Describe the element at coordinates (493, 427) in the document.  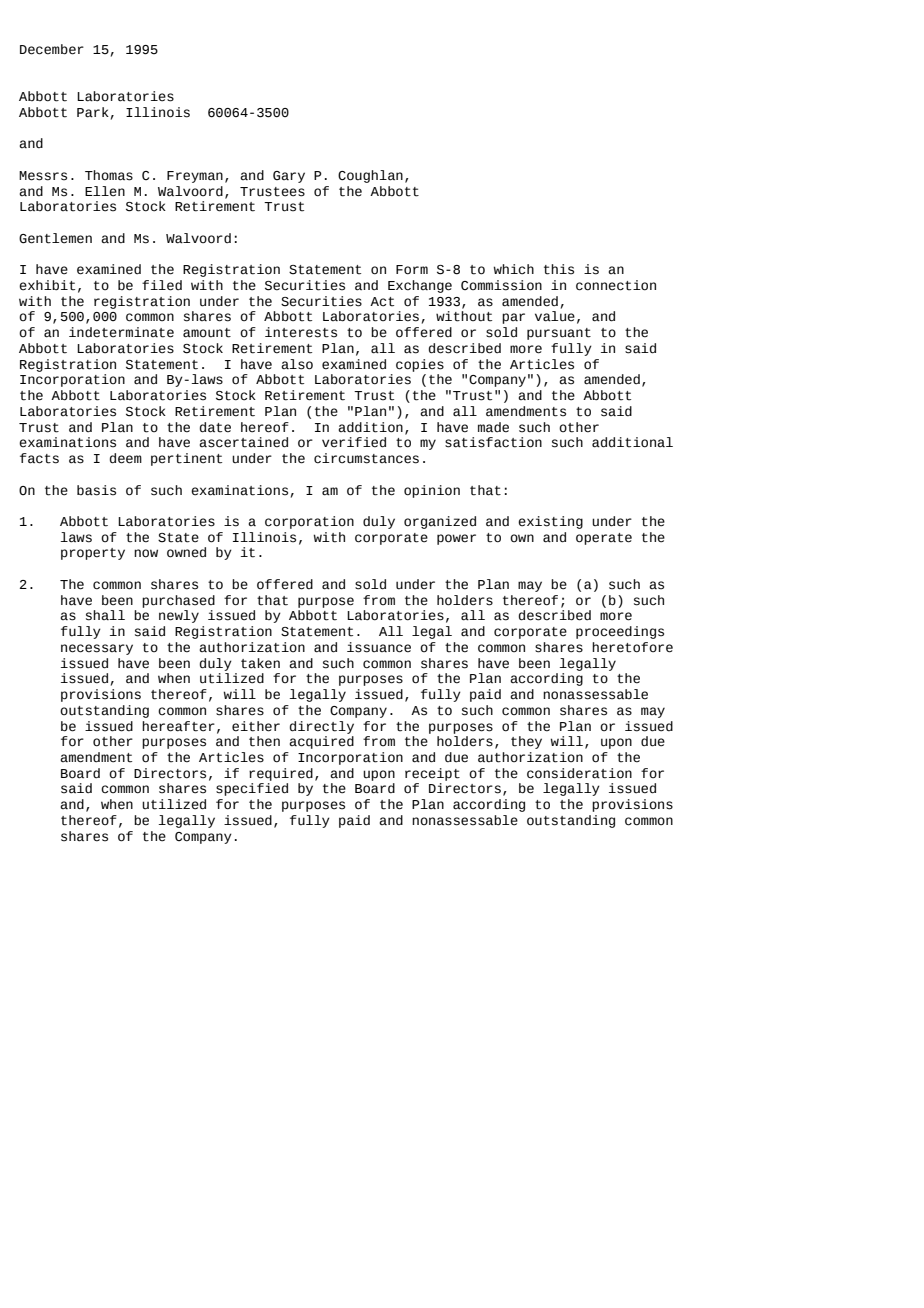
I see `made` at that location.
